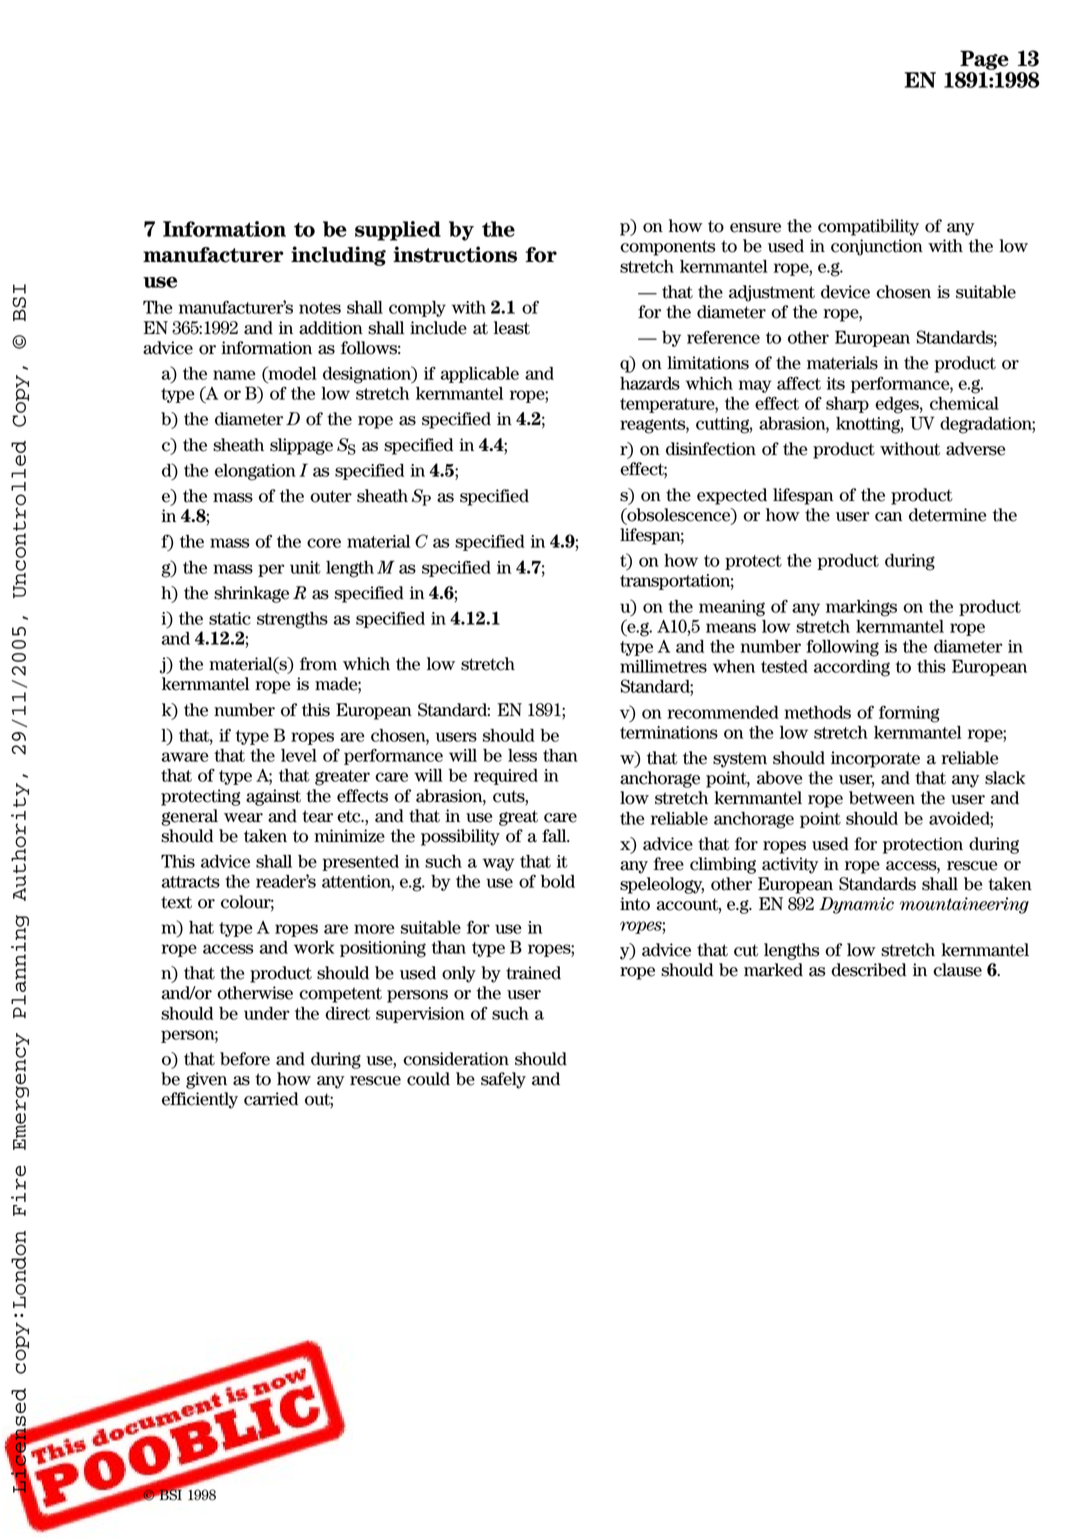 This screenshot has height=1539, width=1087. Describe the element at coordinates (667, 248) in the screenshot. I see `components` at that location.
